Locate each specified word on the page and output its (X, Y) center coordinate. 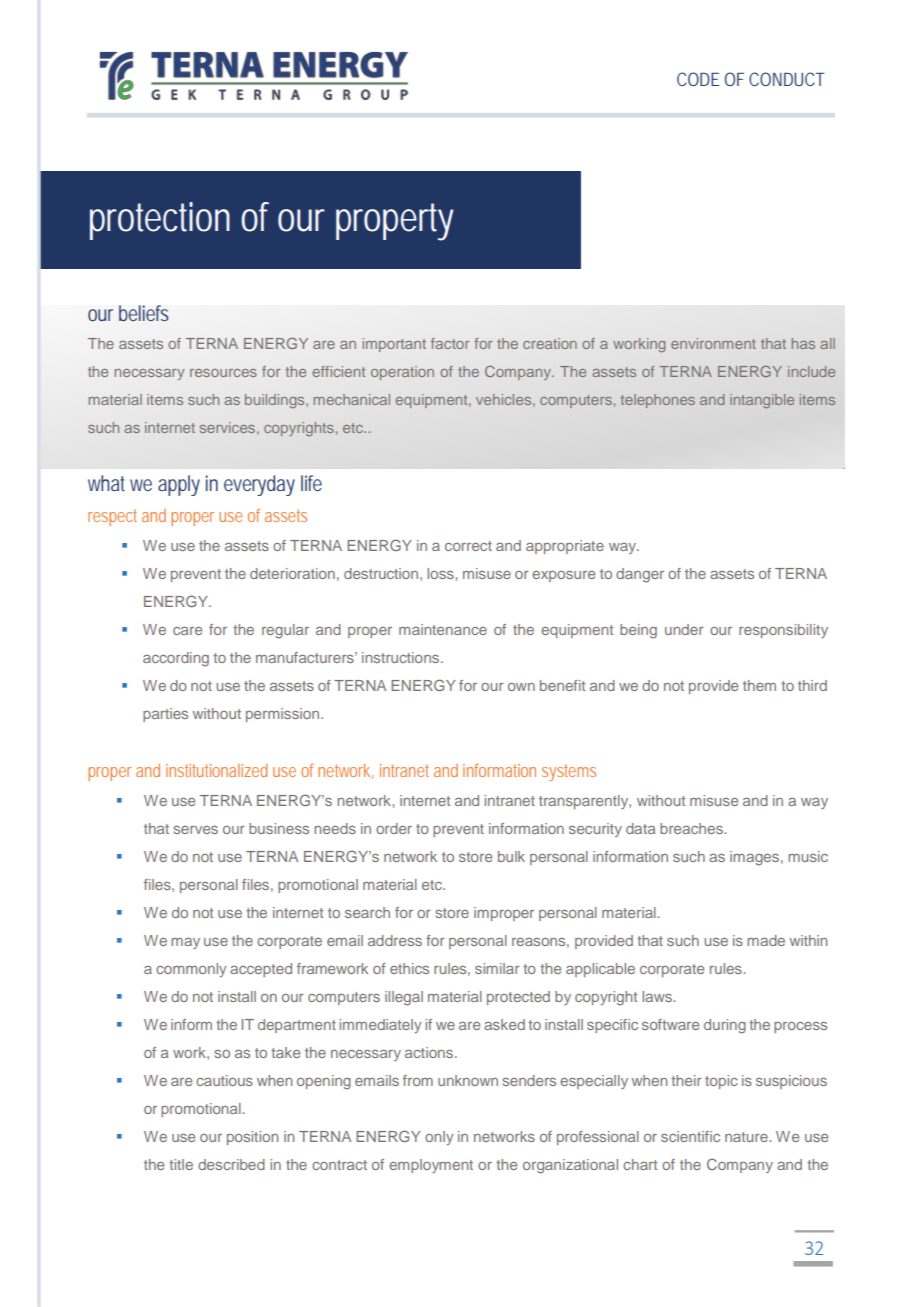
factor (450, 343)
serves (196, 830)
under (684, 629)
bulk (511, 856)
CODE (698, 79)
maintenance (443, 629)
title (181, 1164)
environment (713, 343)
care (187, 631)
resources (223, 373)
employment (431, 1166)
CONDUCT (786, 79)
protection (160, 221)
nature (747, 1137)
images (754, 858)
